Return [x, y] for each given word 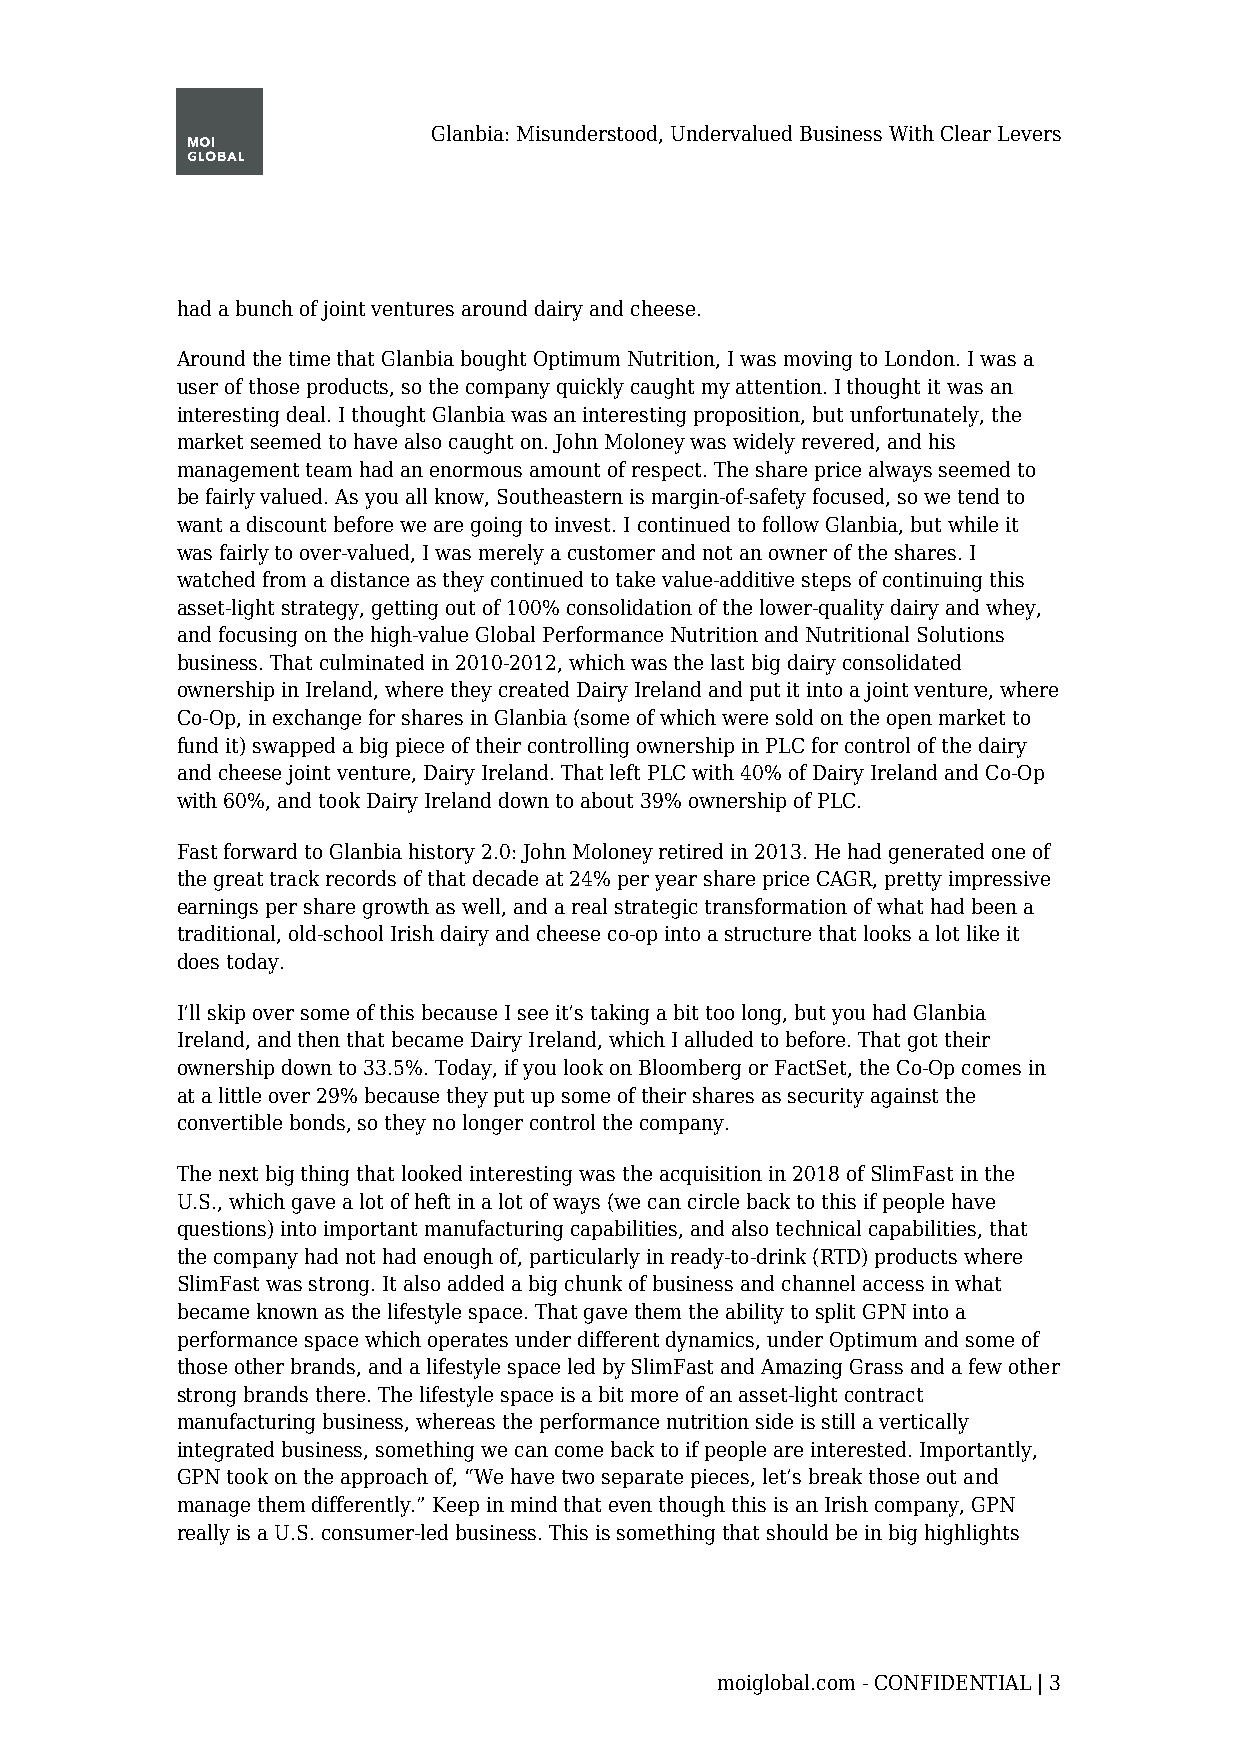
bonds [319, 1123]
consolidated [902, 662]
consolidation [629, 607]
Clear [966, 133]
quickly [590, 388]
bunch [264, 308]
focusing [258, 636]
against [904, 1098]
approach [384, 1478]
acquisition [711, 1175]
